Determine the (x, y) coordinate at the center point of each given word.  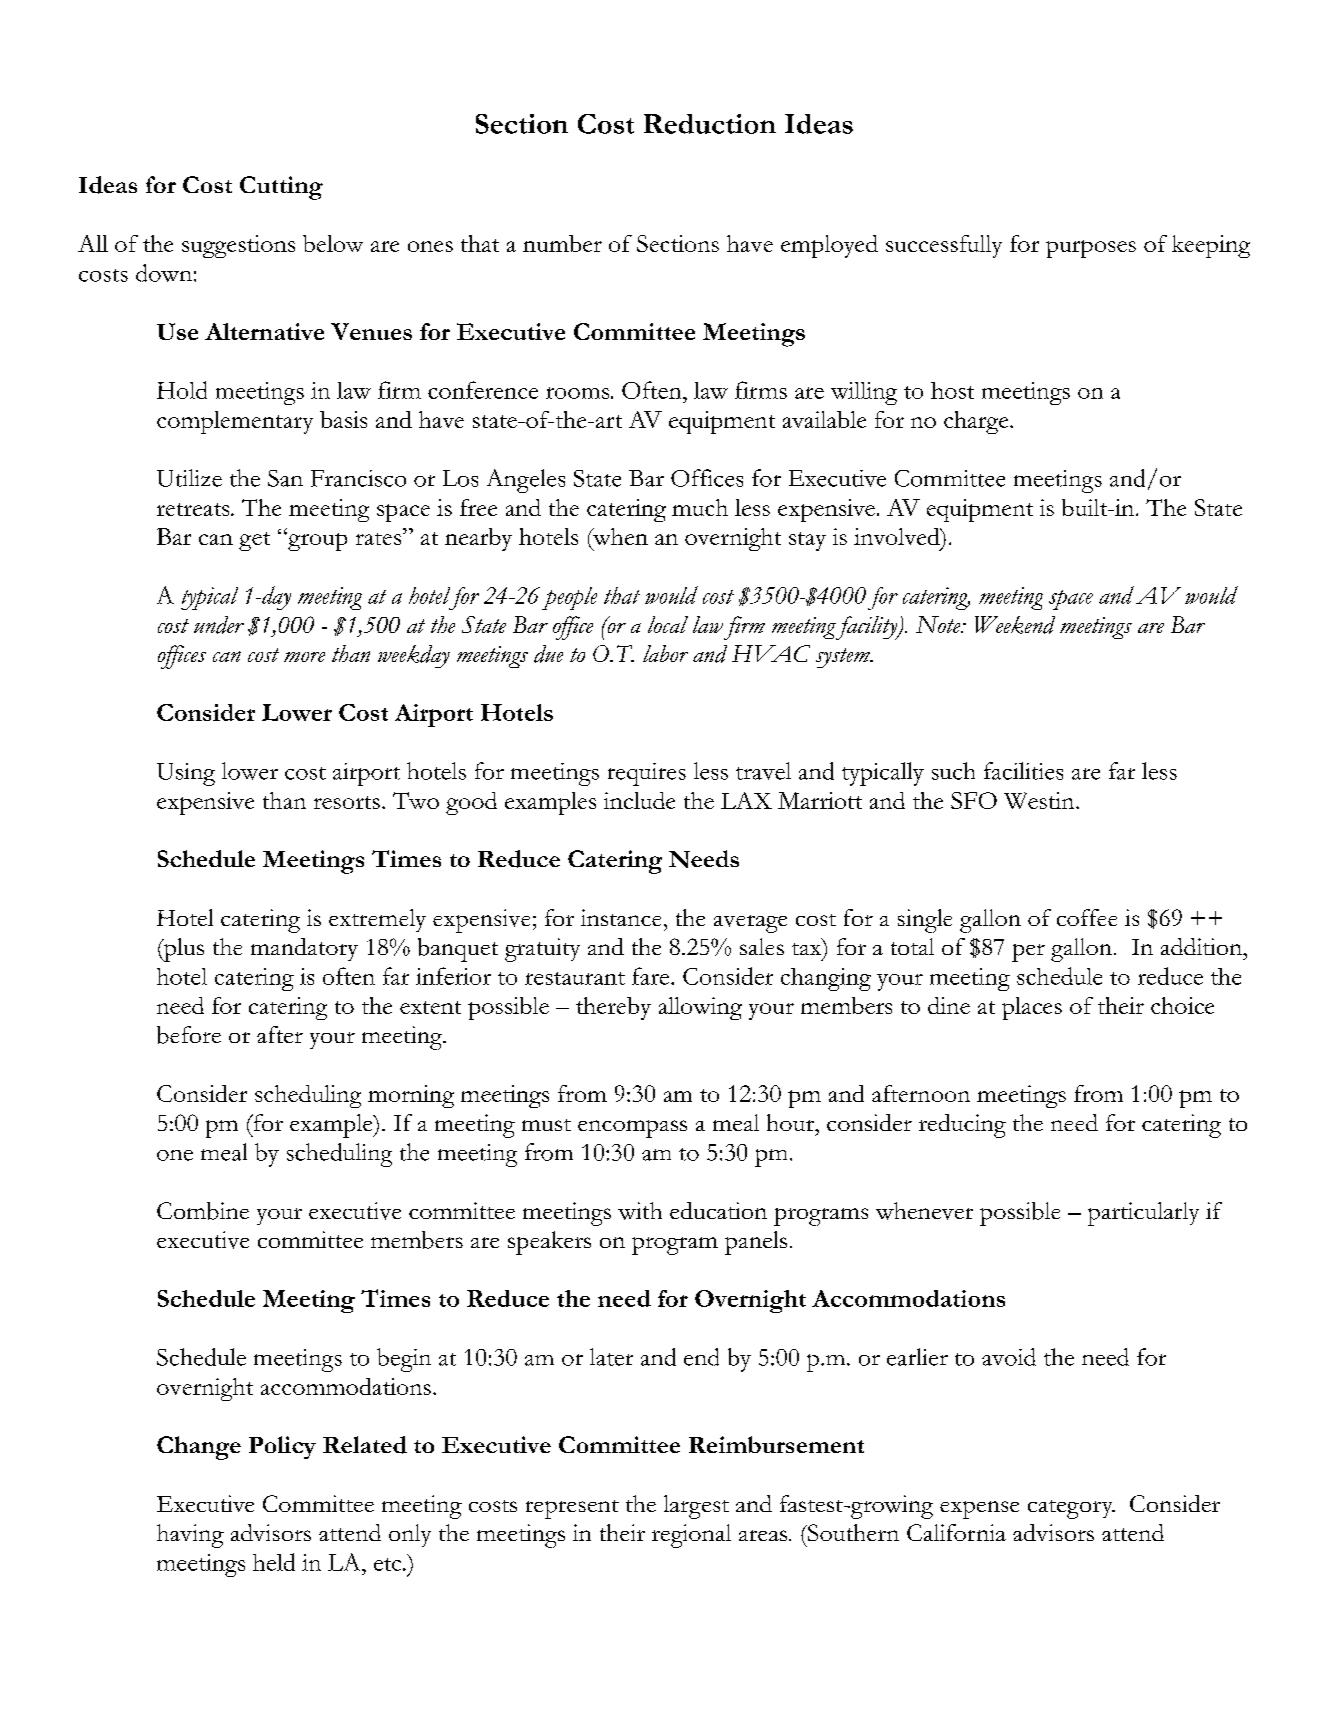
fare (650, 976)
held (274, 1562)
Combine (203, 1211)
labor (665, 653)
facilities (1023, 771)
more (304, 657)
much (700, 507)
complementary (235, 422)
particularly (1143, 1214)
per (1028, 953)
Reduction (710, 124)
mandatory (304, 949)
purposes (1091, 249)
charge (977, 422)
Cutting (281, 188)
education (718, 1210)
